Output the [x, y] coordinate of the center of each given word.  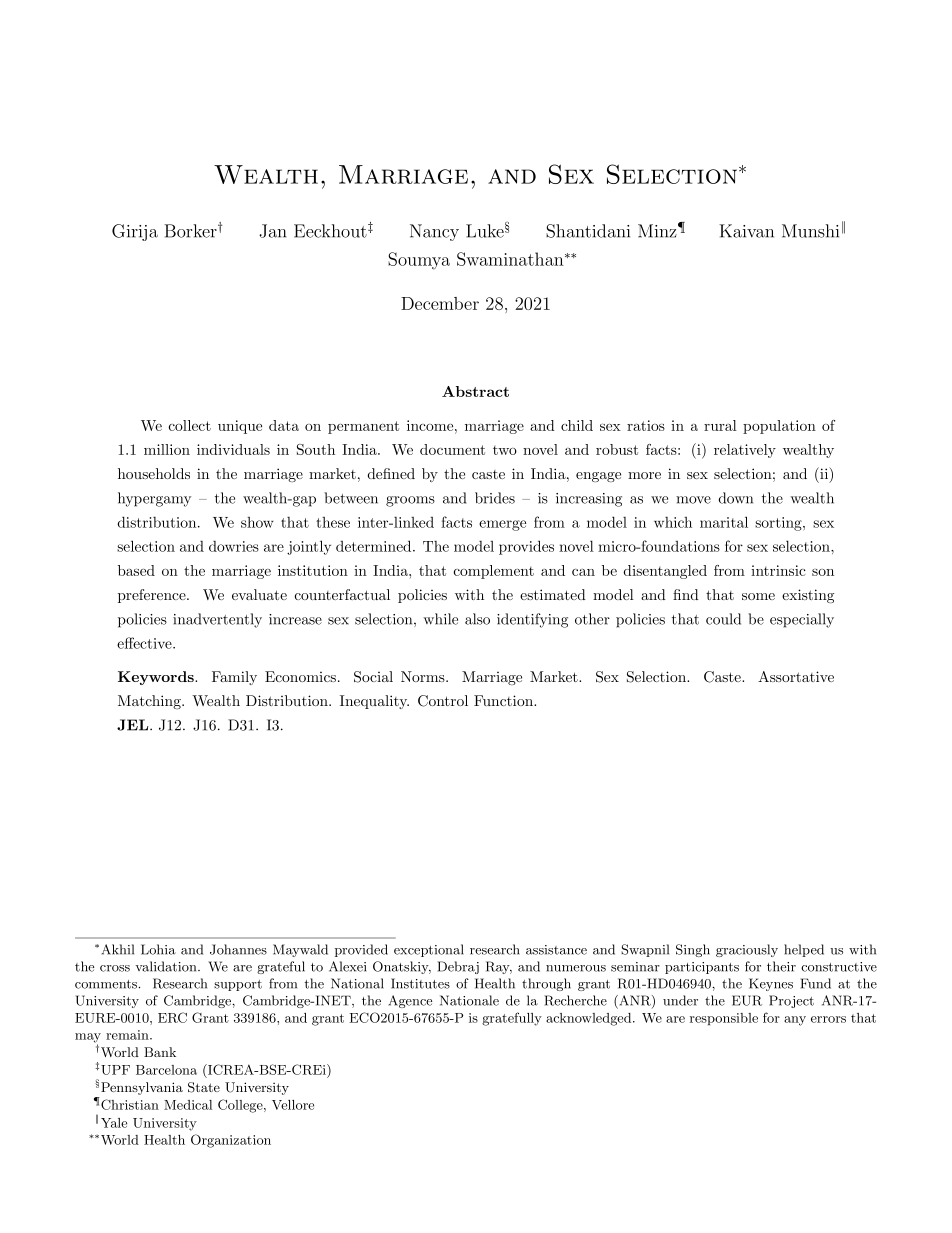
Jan [273, 231]
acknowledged [588, 1019]
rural [720, 425]
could [723, 619]
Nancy [434, 232]
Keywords [157, 678]
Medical [188, 1105]
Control [443, 701]
